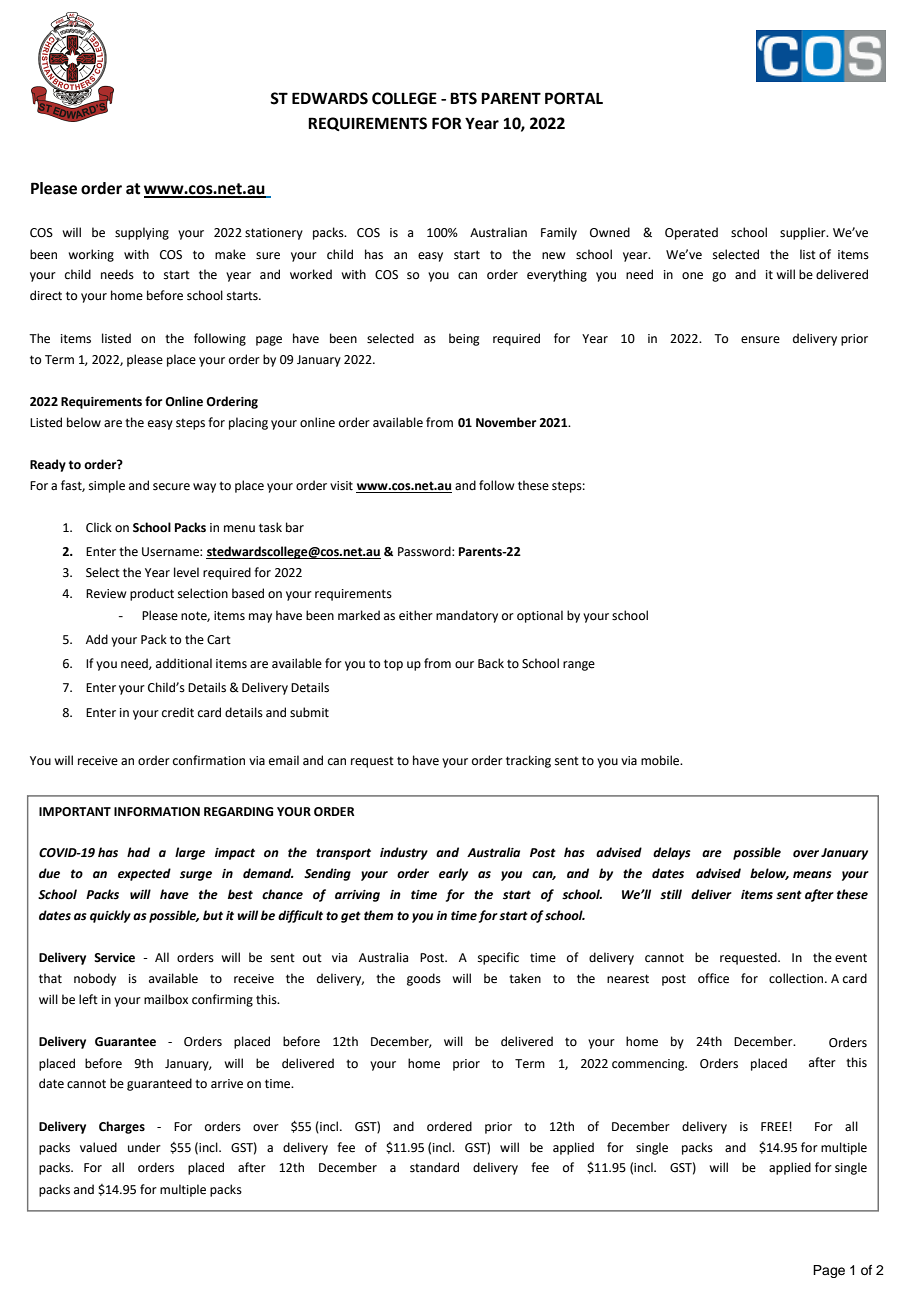  I want to click on under, so click(144, 1147).
